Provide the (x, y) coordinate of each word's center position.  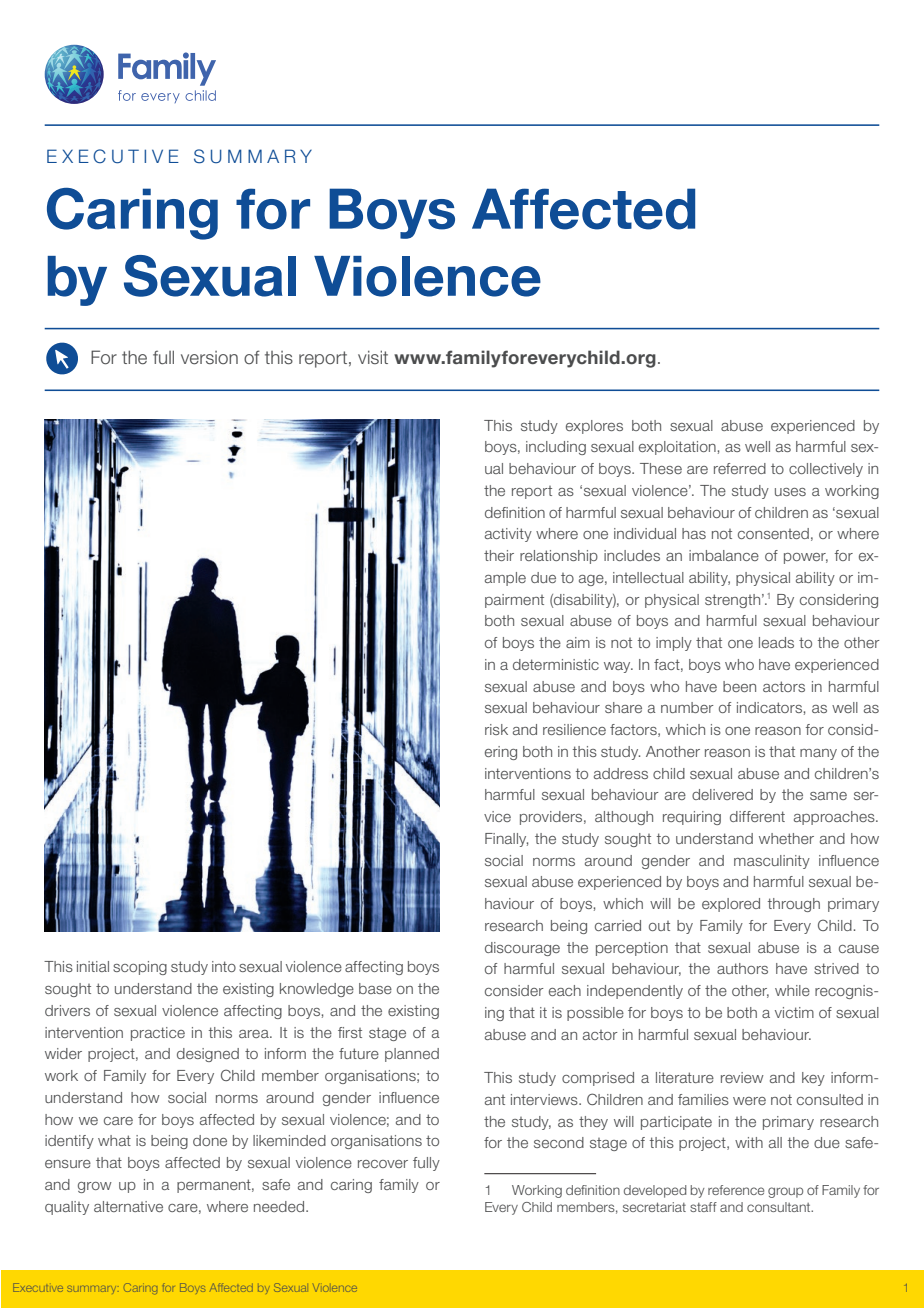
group (785, 1192)
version (209, 358)
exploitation (677, 448)
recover (383, 1164)
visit (373, 357)
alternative (128, 1206)
